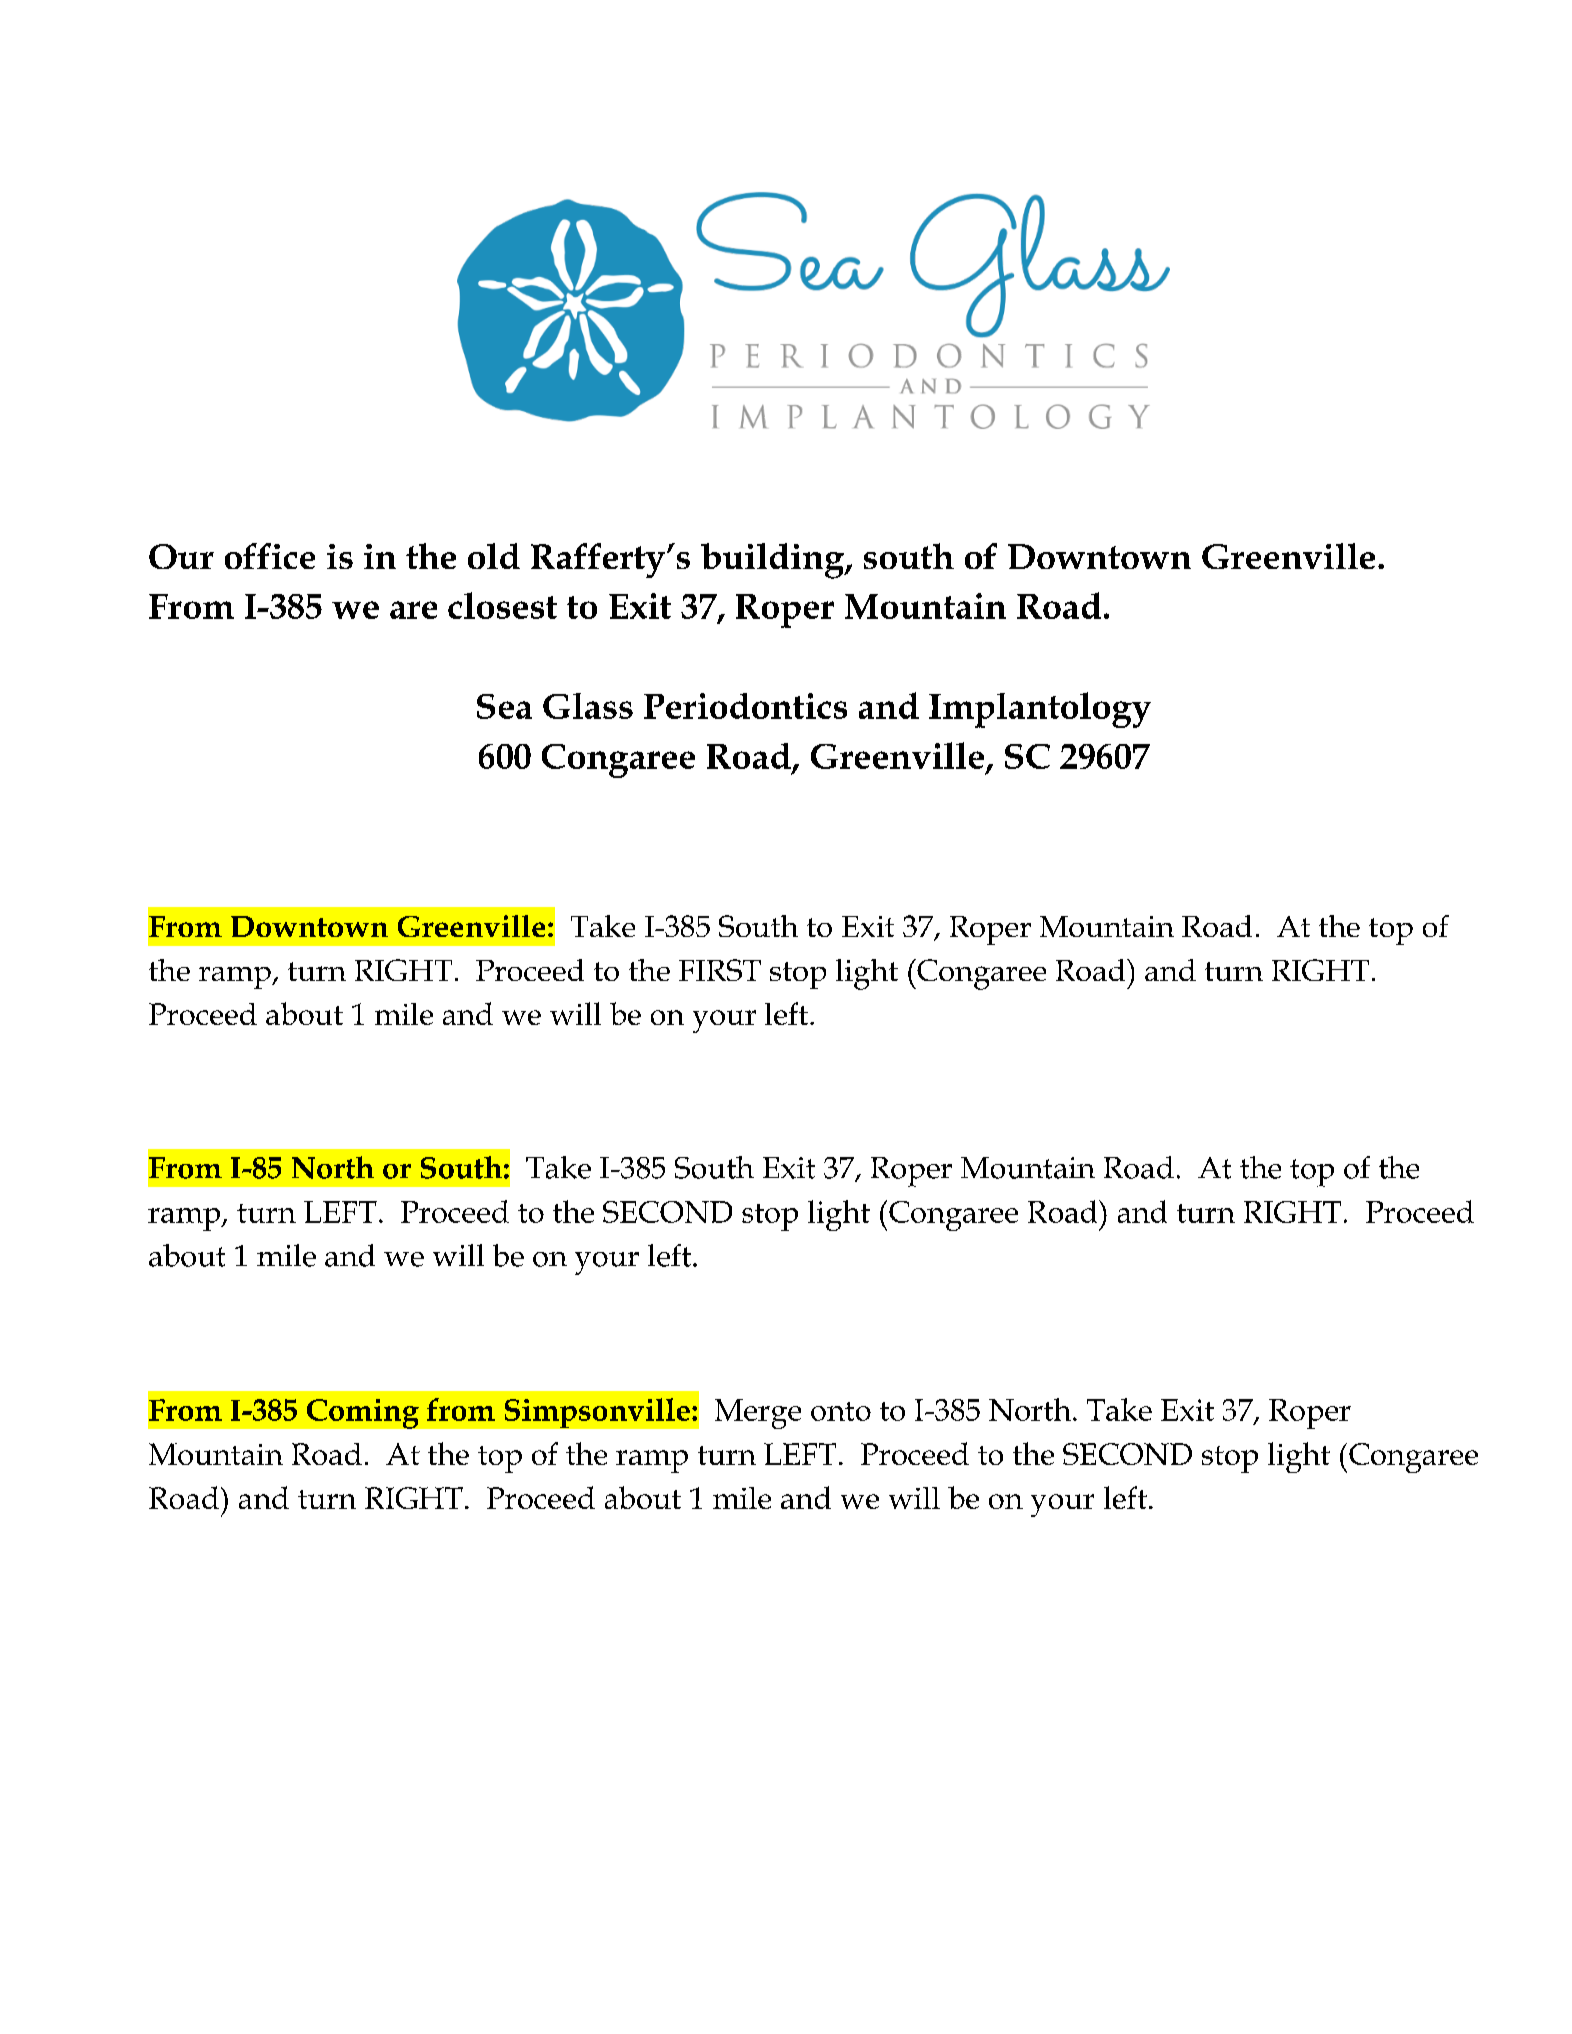 This image has height=2034, width=1572. I want to click on FIRST, so click(720, 970).
